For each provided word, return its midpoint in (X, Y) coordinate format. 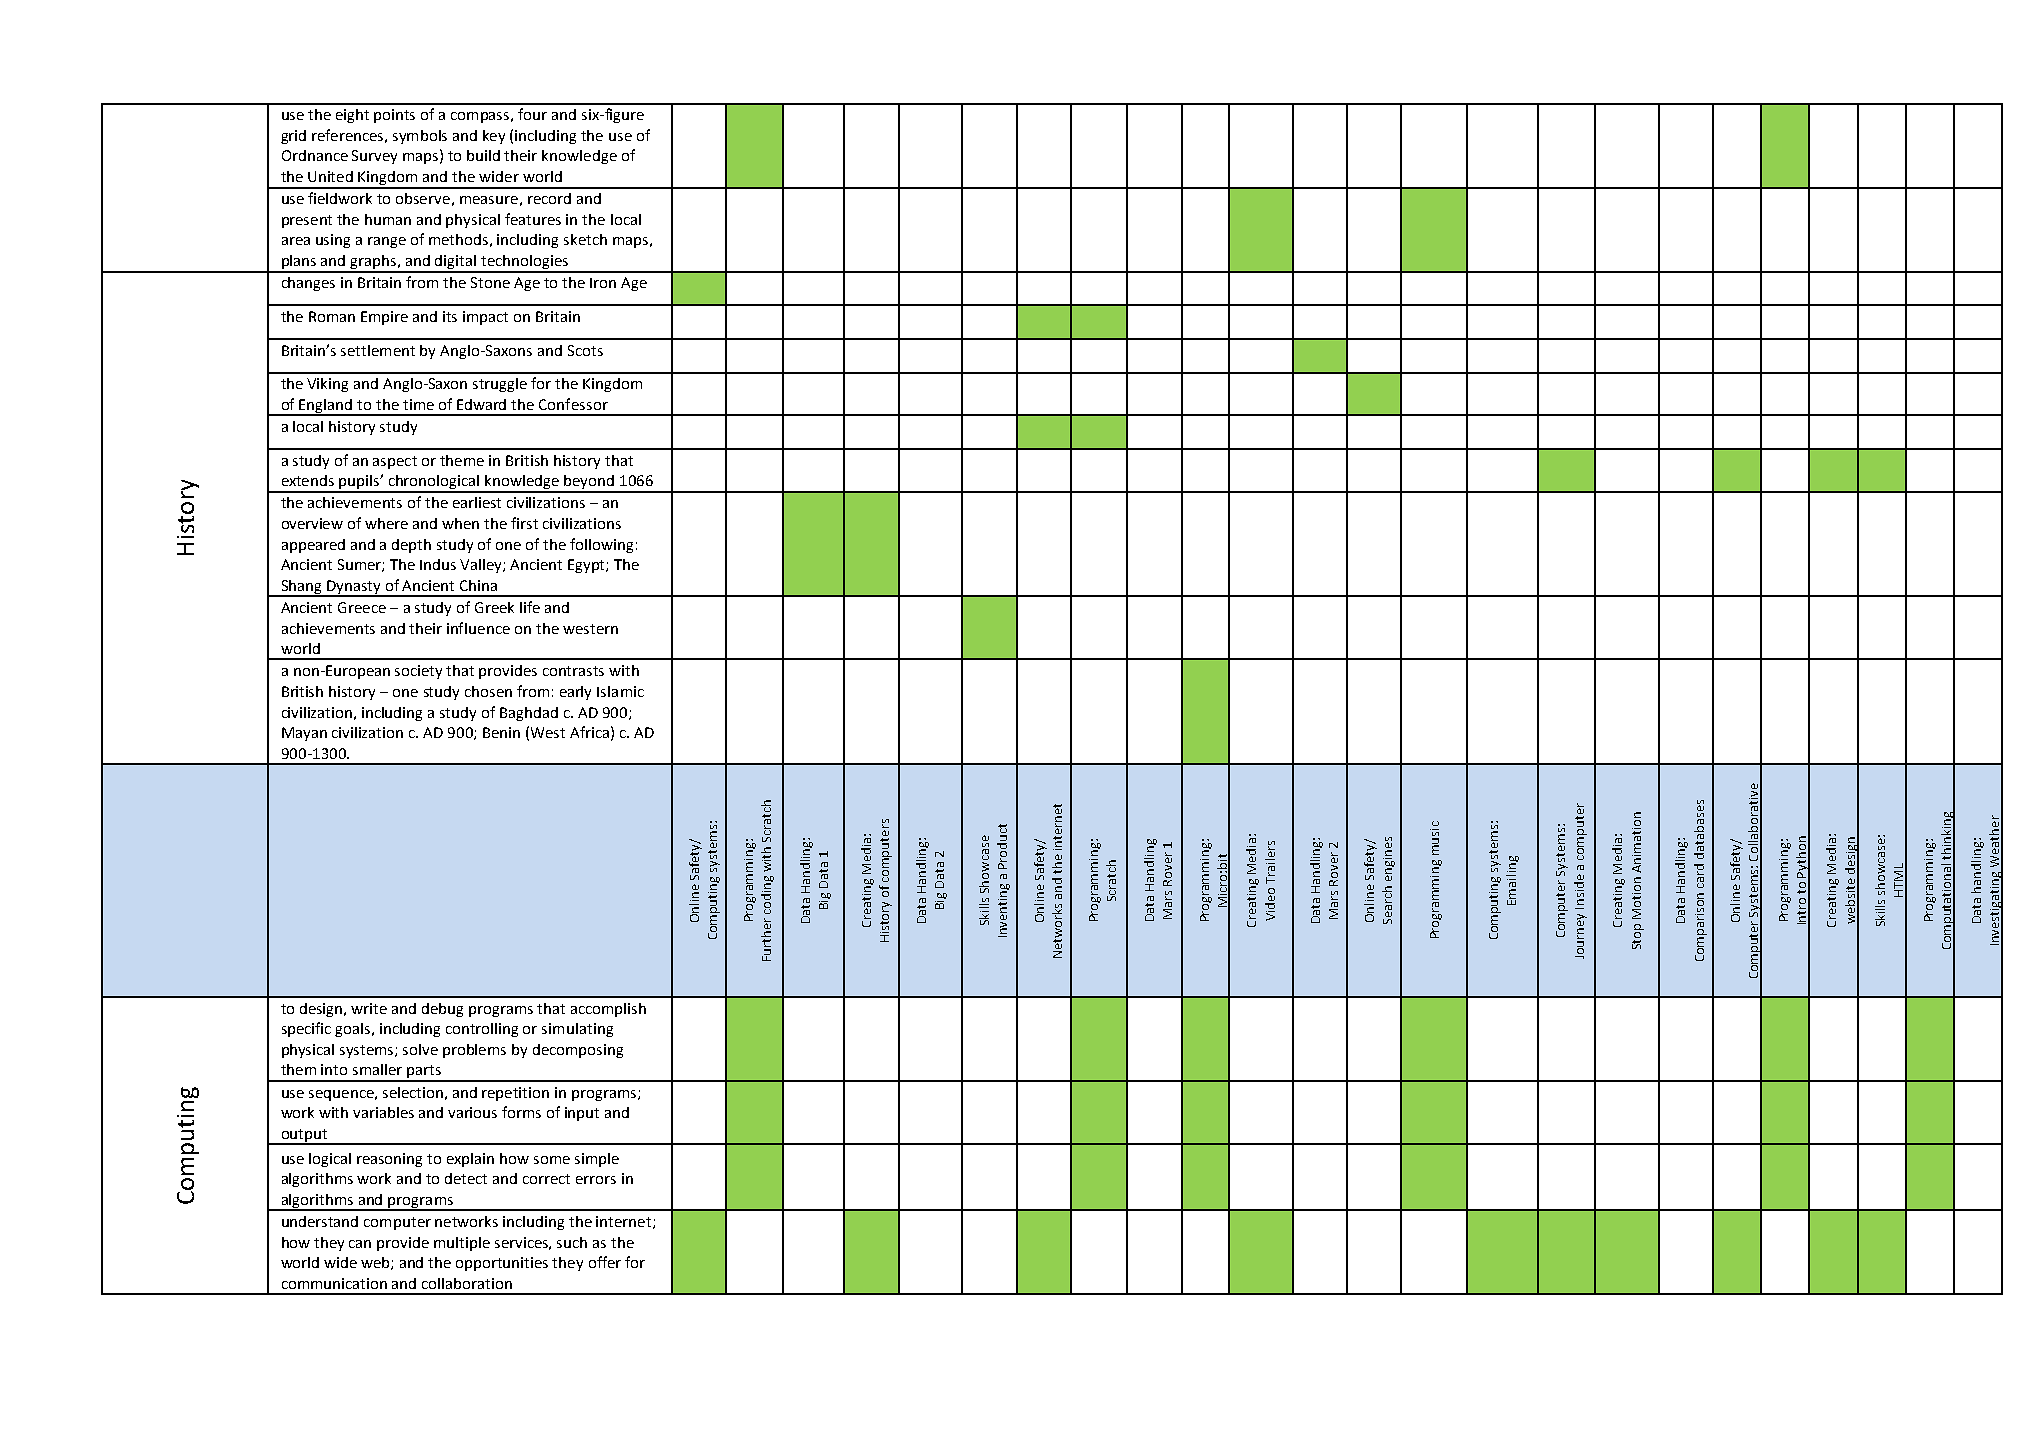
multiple (462, 1244)
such (572, 1242)
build (483, 155)
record (549, 198)
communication (334, 1283)
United (330, 176)
